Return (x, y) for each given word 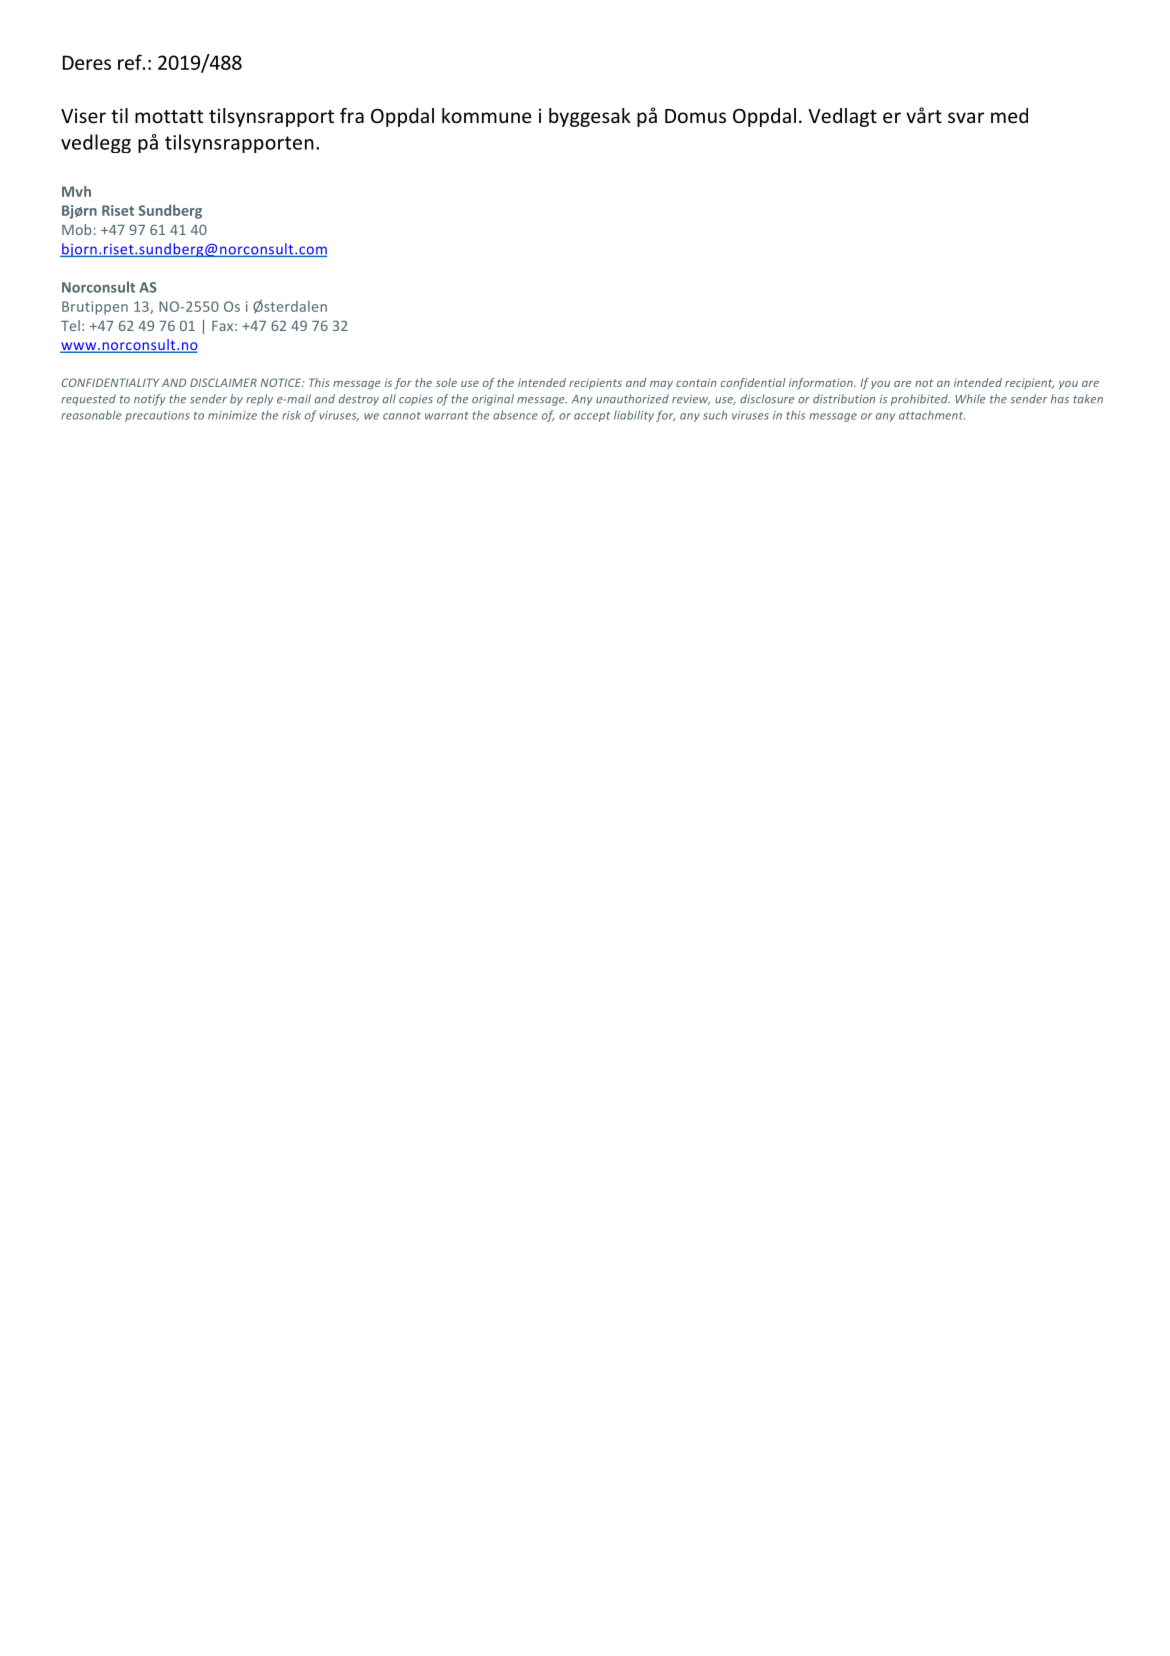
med (1009, 115)
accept (592, 417)
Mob (76, 229)
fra (352, 115)
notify (150, 400)
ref (131, 62)
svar (966, 117)
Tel (70, 325)
